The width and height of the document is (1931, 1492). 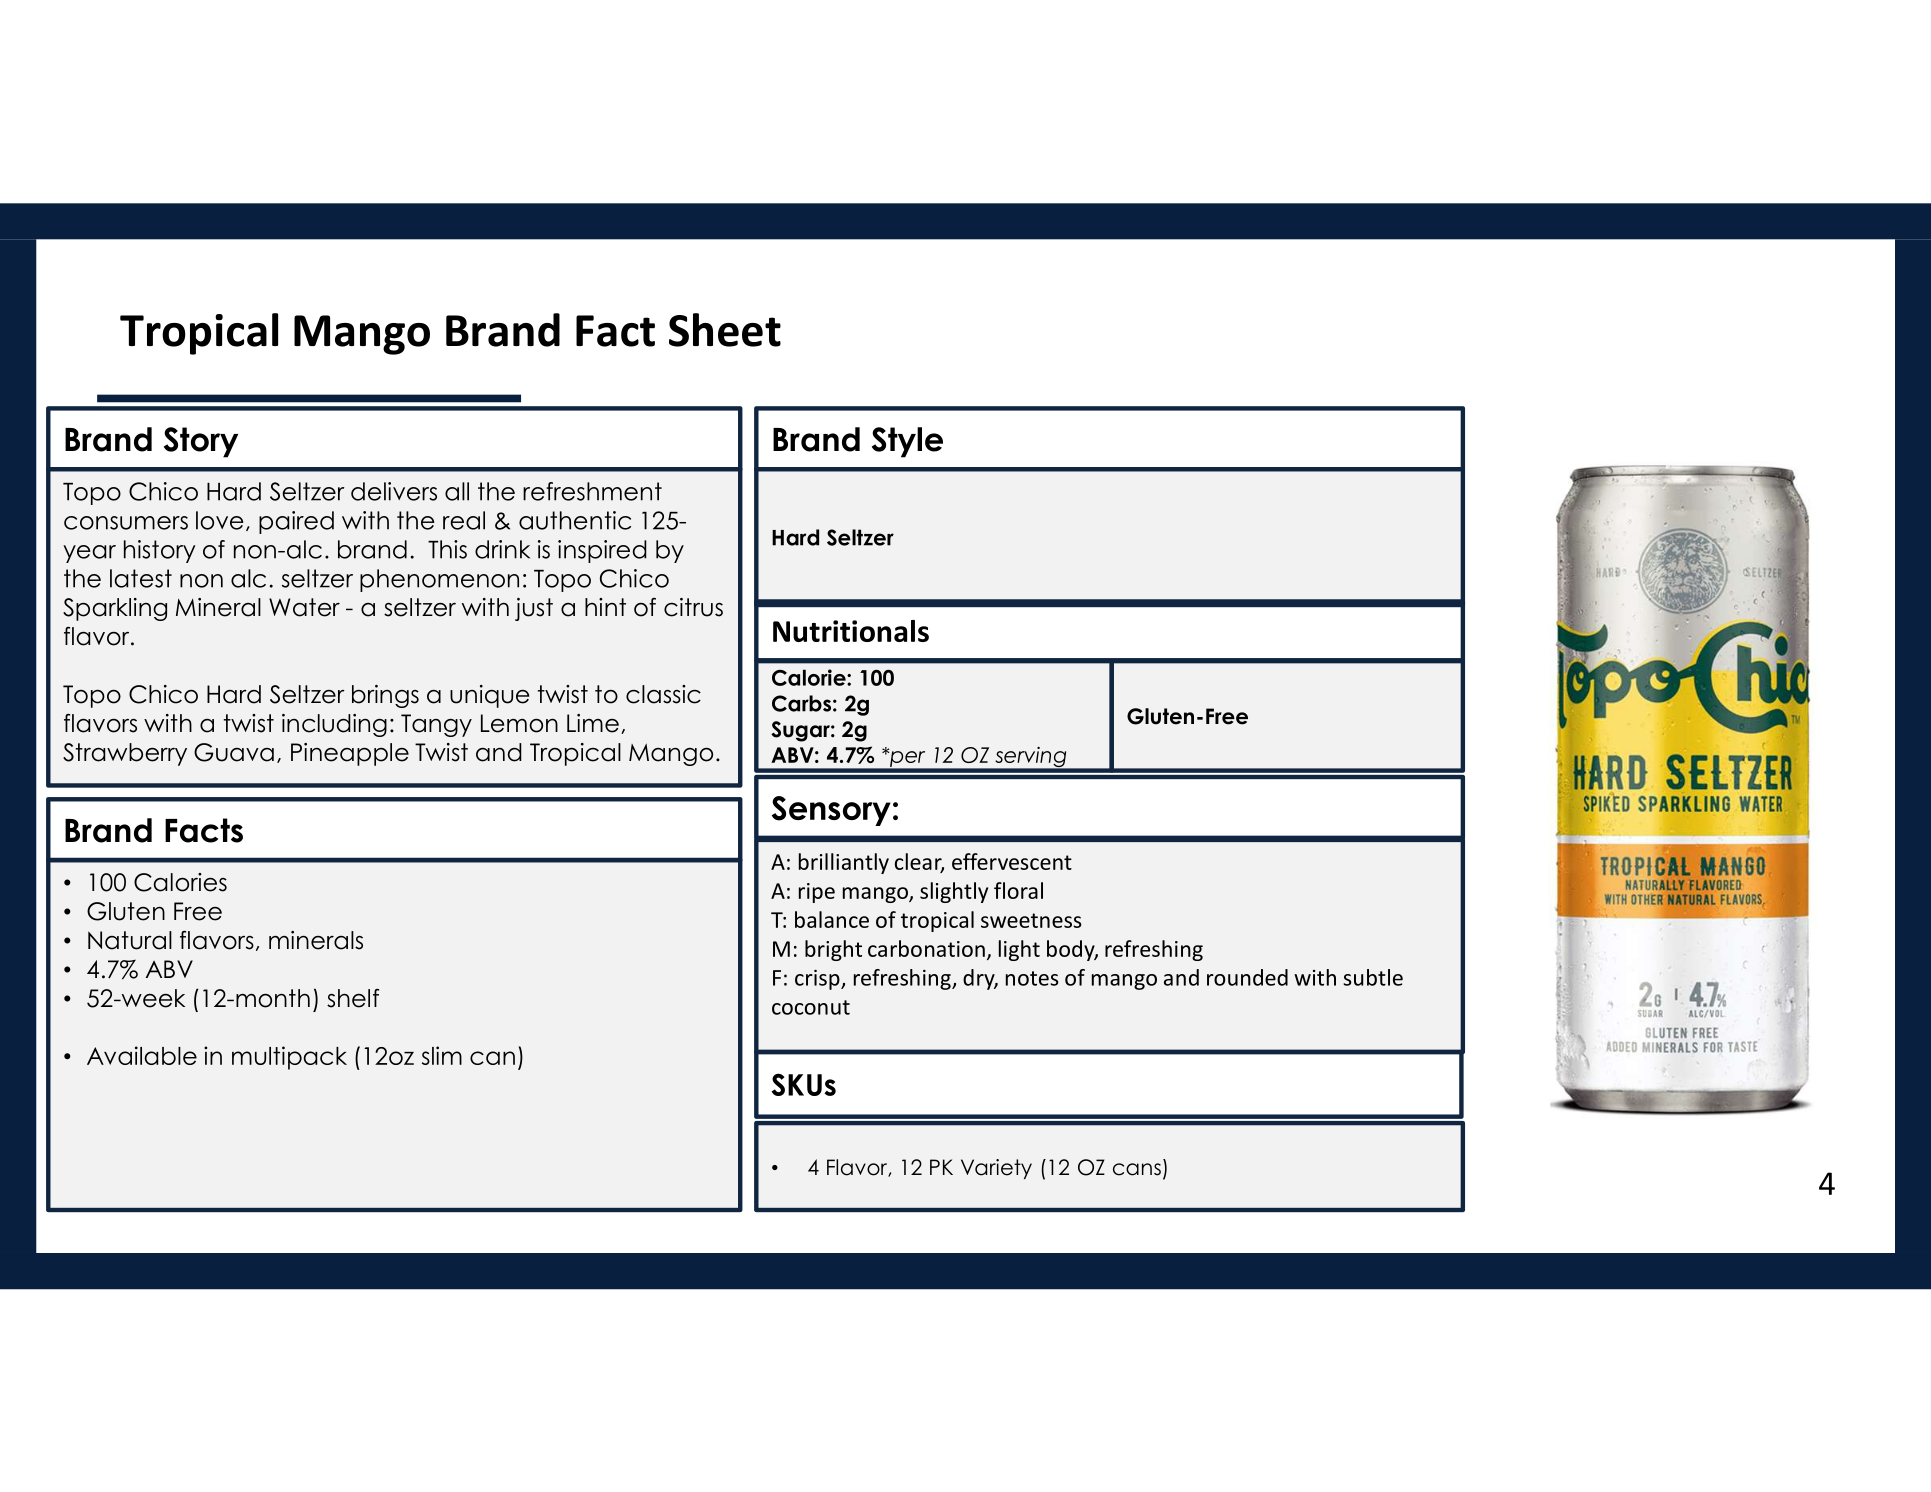 What do you see at coordinates (725, 330) in the document?
I see `Sheet` at bounding box center [725, 330].
